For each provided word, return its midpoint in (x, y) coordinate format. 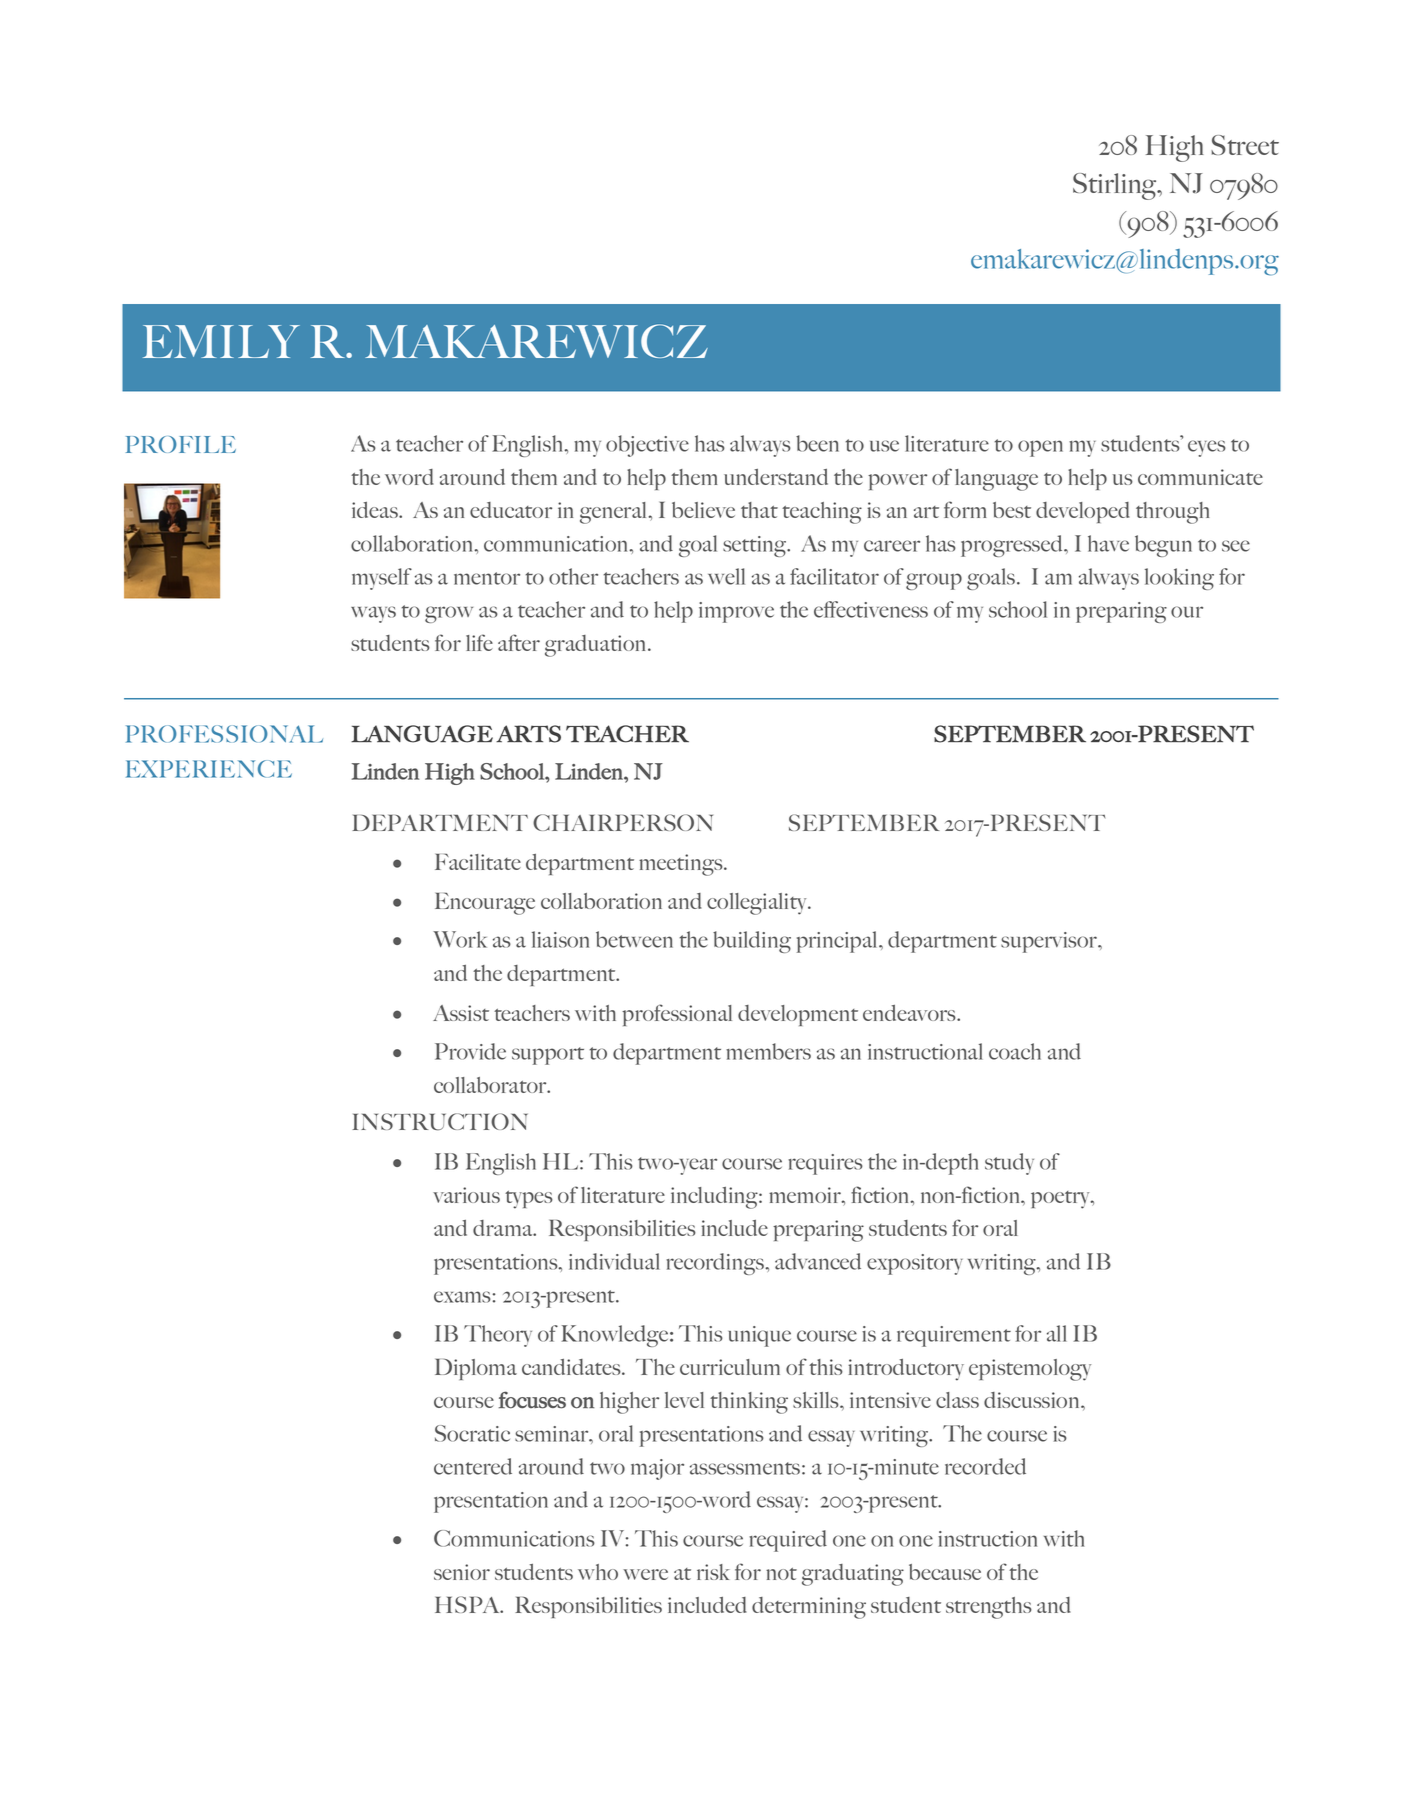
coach (1015, 1051)
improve (736, 612)
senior (462, 1572)
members (768, 1051)
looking (1179, 579)
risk (713, 1572)
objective (647, 446)
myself (382, 579)
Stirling (1116, 186)
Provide (470, 1051)
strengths (989, 1608)
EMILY (221, 341)
